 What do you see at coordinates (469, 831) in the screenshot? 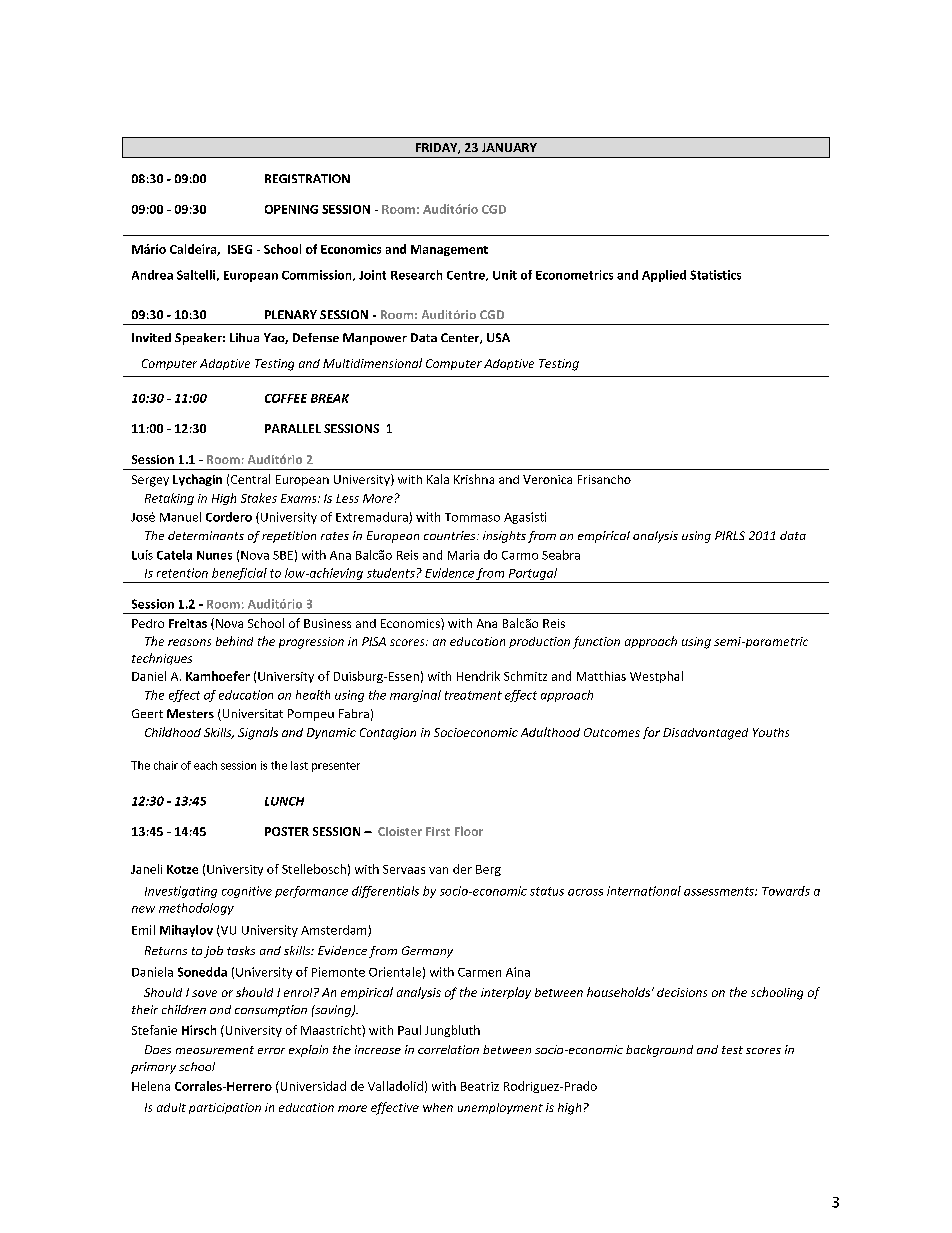
I see `Floor` at bounding box center [469, 831].
